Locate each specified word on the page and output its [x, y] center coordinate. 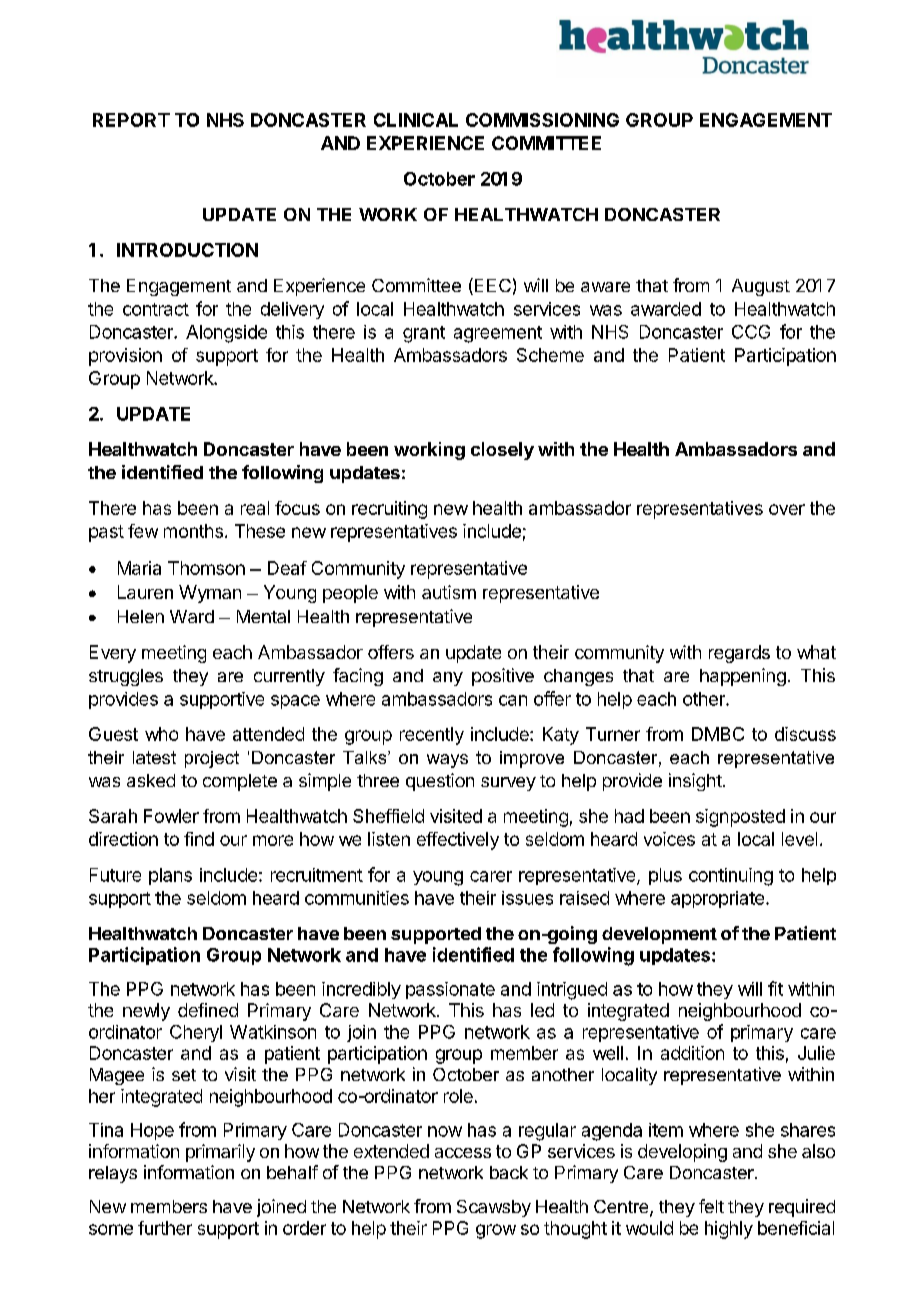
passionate [450, 990]
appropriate [717, 899]
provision [125, 357]
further [165, 1228]
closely [502, 451]
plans [170, 876]
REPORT [131, 120]
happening [743, 677]
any [448, 679]
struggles [126, 677]
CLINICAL [416, 120]
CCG [751, 332]
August [761, 287]
